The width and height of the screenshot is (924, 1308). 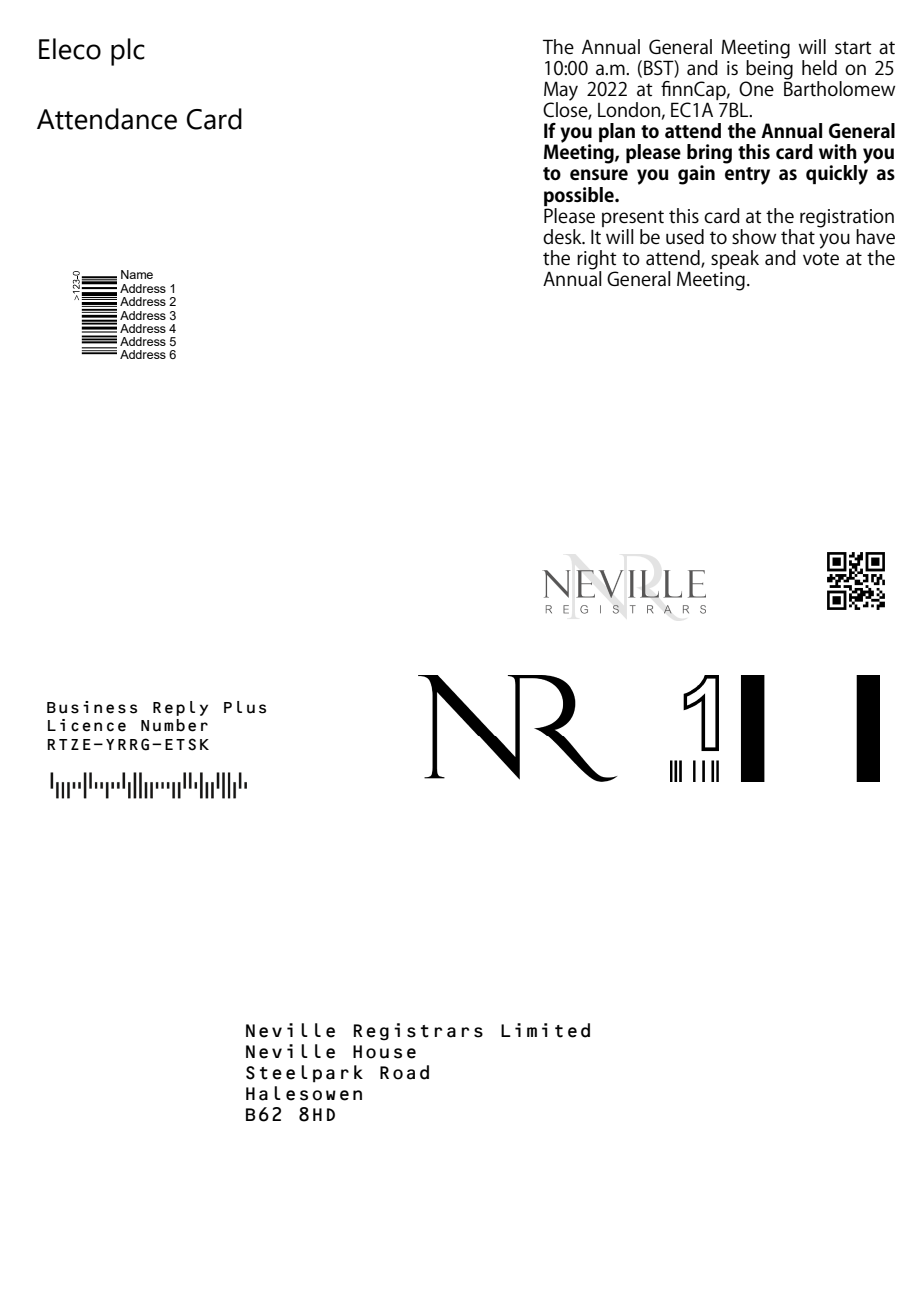 What do you see at coordinates (245, 707) in the screenshot?
I see `Plus` at bounding box center [245, 707].
